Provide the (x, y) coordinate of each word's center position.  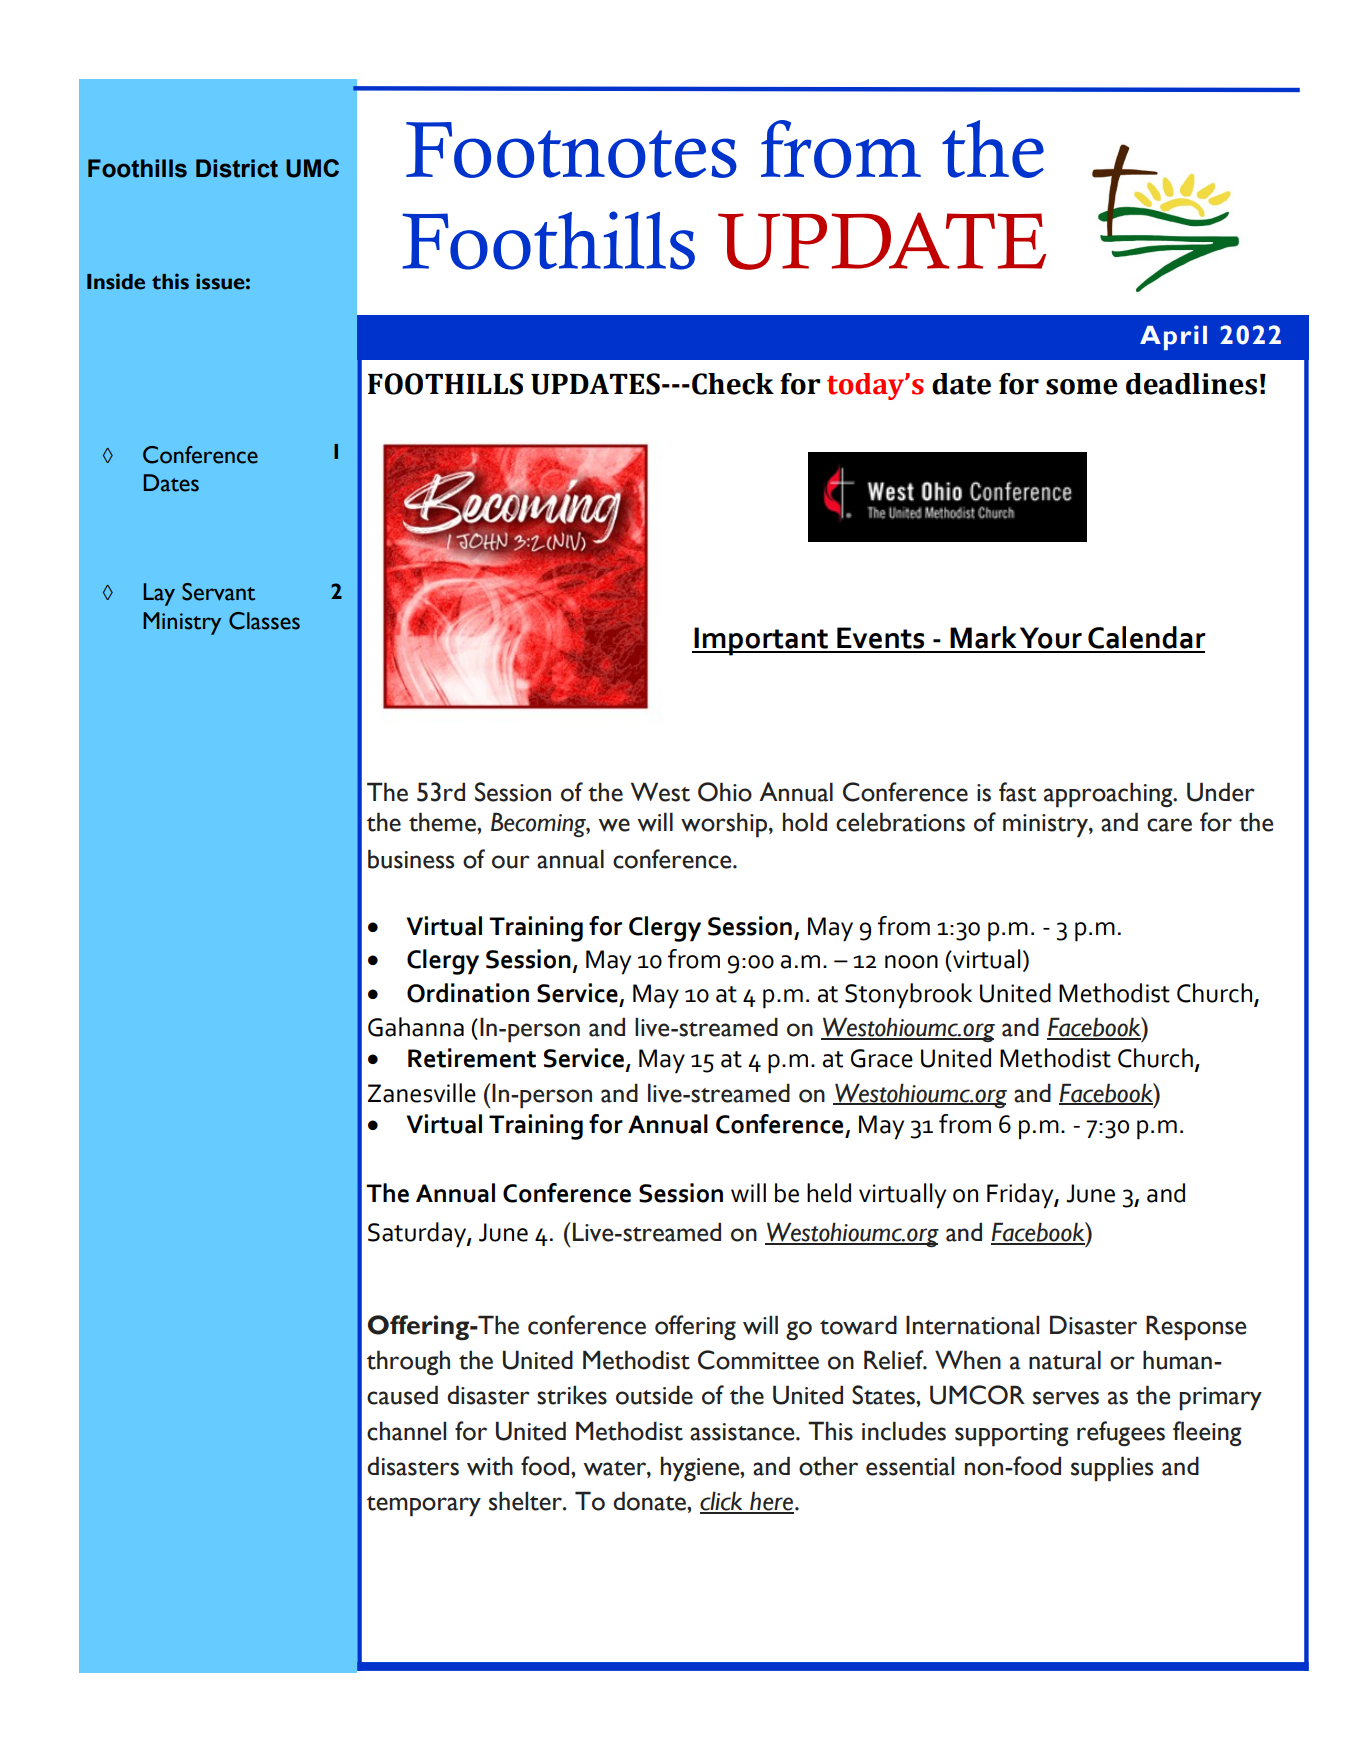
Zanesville (422, 1093)
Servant (218, 592)
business (411, 859)
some (1082, 387)
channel (406, 1431)
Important (762, 641)
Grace (882, 1058)
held (829, 1193)
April (1173, 337)
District (237, 168)
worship (725, 825)
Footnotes (571, 150)
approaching (1109, 795)
